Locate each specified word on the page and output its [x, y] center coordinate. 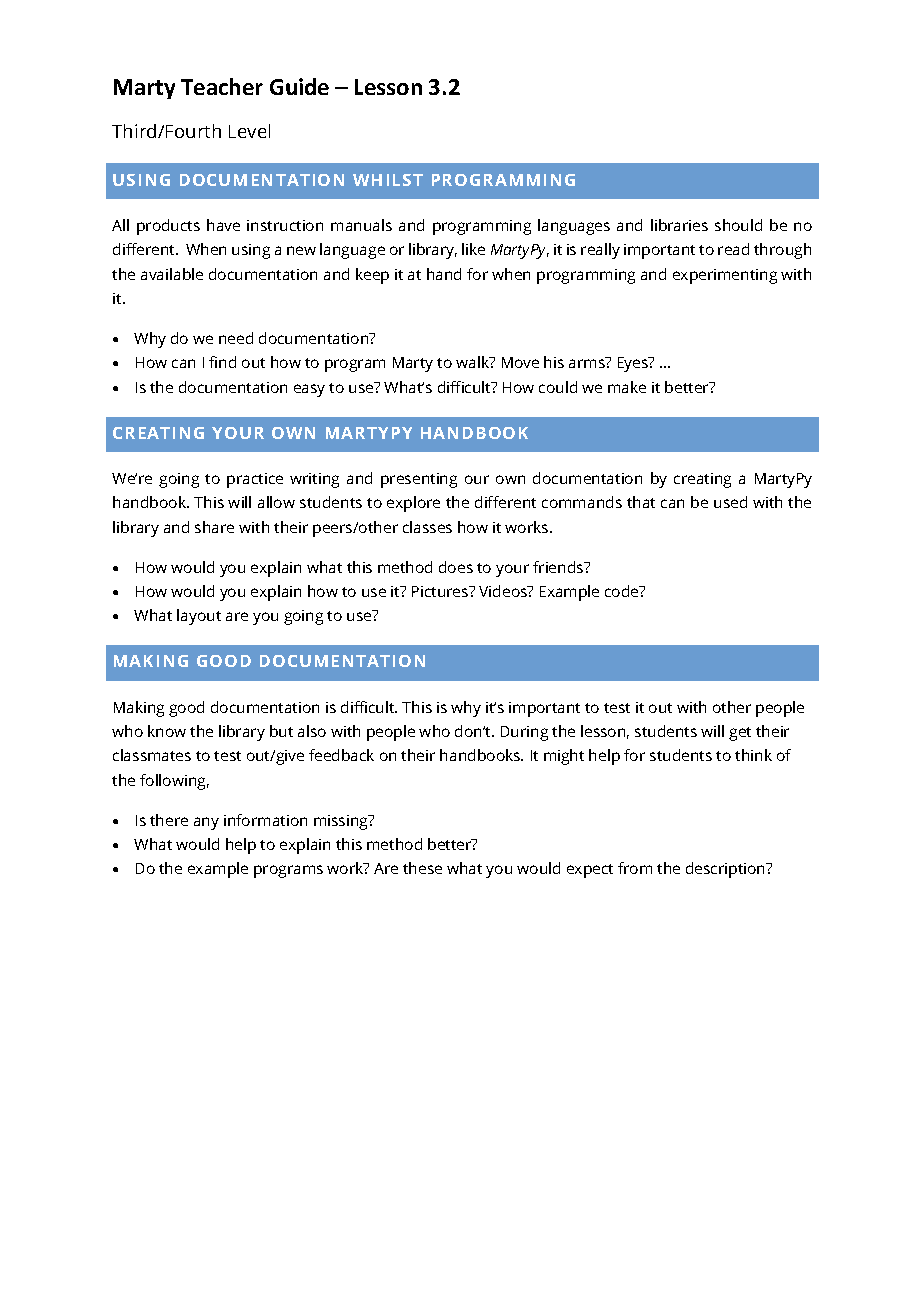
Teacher [222, 86]
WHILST [388, 180]
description [727, 870]
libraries [679, 225]
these [422, 868]
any [206, 823]
